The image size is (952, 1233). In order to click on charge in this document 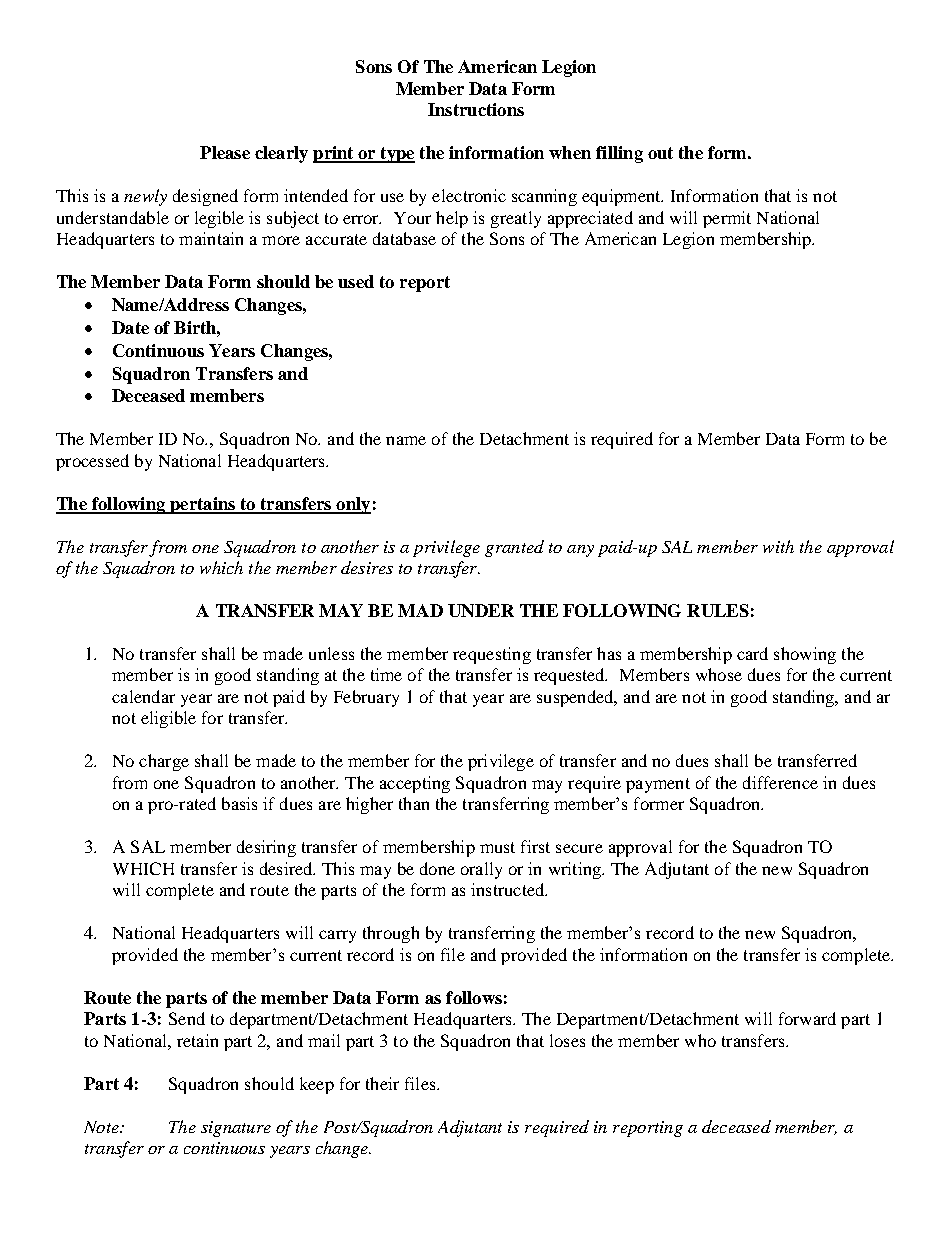, I will do `click(164, 762)`.
